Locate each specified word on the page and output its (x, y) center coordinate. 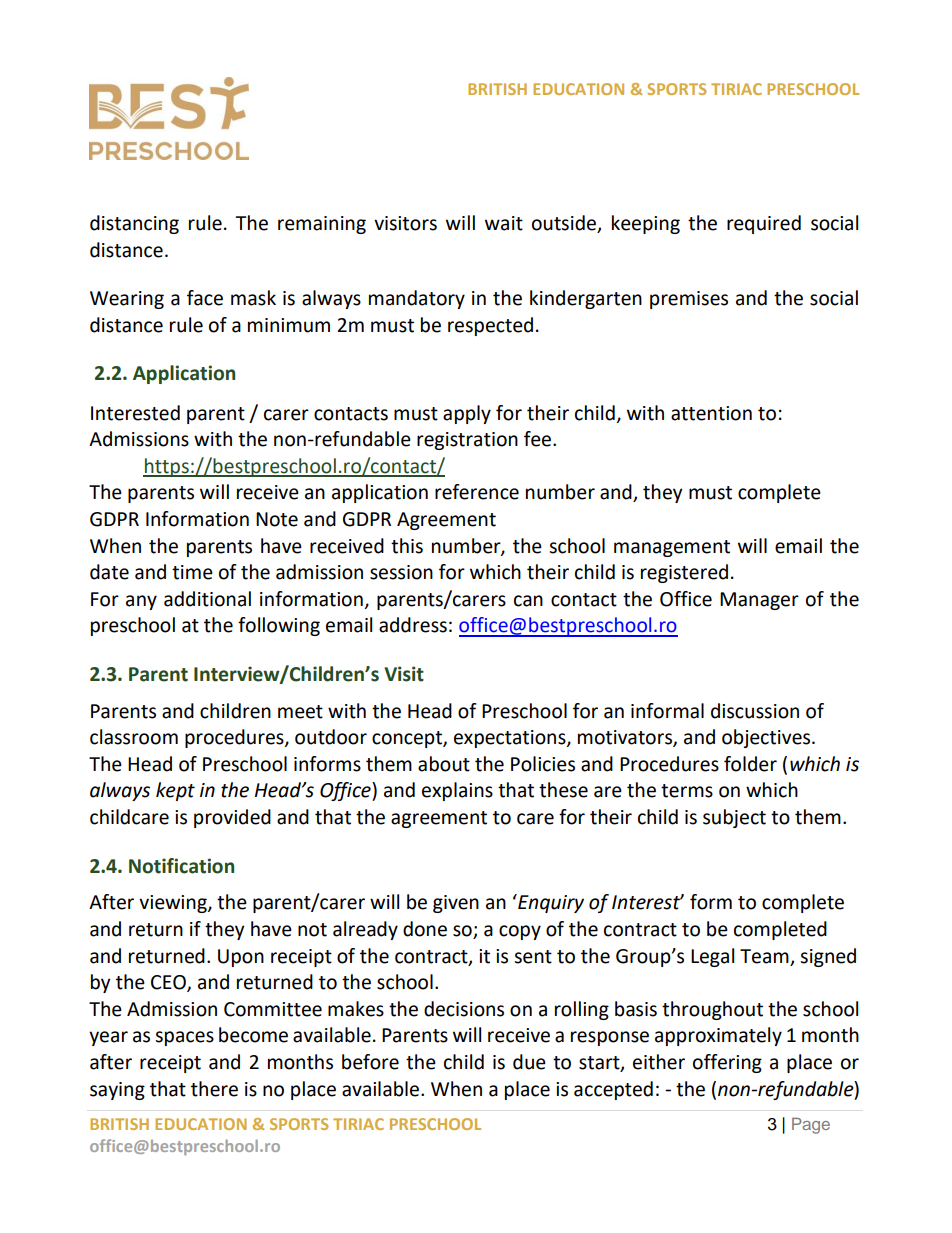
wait (504, 223)
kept (175, 791)
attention (711, 413)
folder (750, 764)
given (456, 904)
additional (207, 599)
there (214, 1089)
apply (467, 414)
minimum (289, 325)
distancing (134, 224)
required (764, 224)
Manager (759, 601)
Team (764, 956)
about (444, 764)
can (528, 601)
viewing (174, 904)
